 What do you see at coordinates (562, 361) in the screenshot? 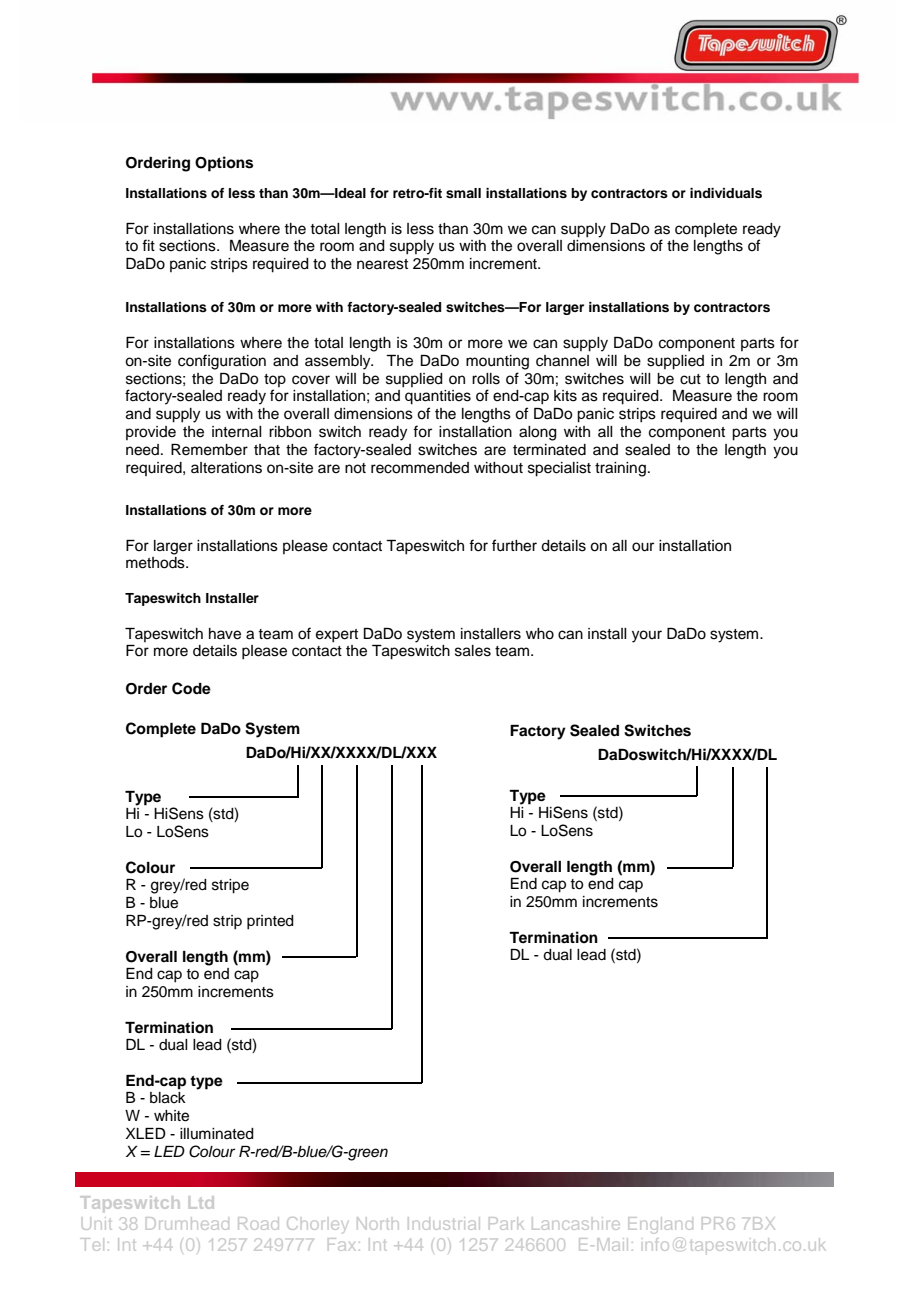
I see `channel` at bounding box center [562, 361].
